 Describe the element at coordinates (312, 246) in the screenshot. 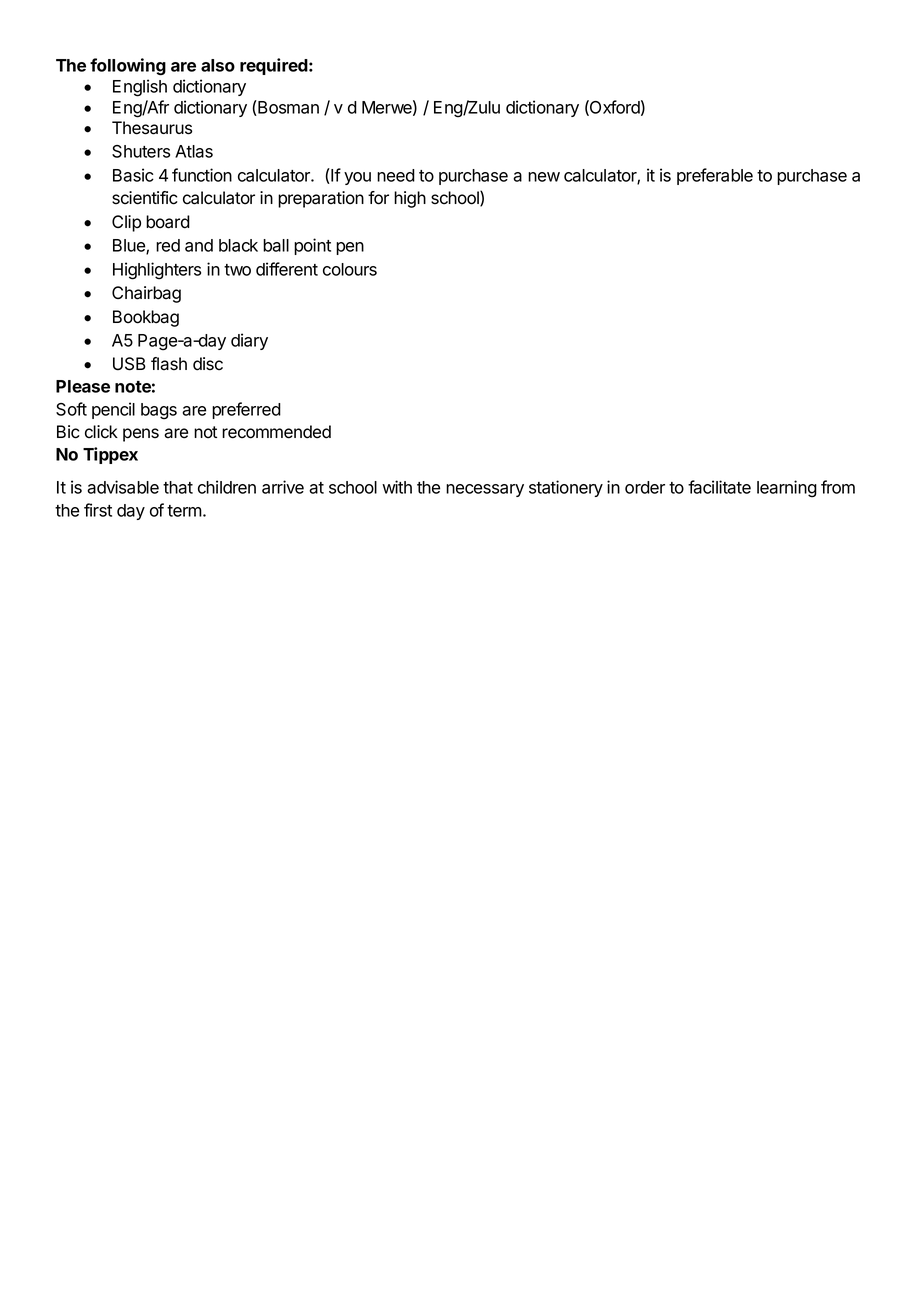

I see `point` at that location.
